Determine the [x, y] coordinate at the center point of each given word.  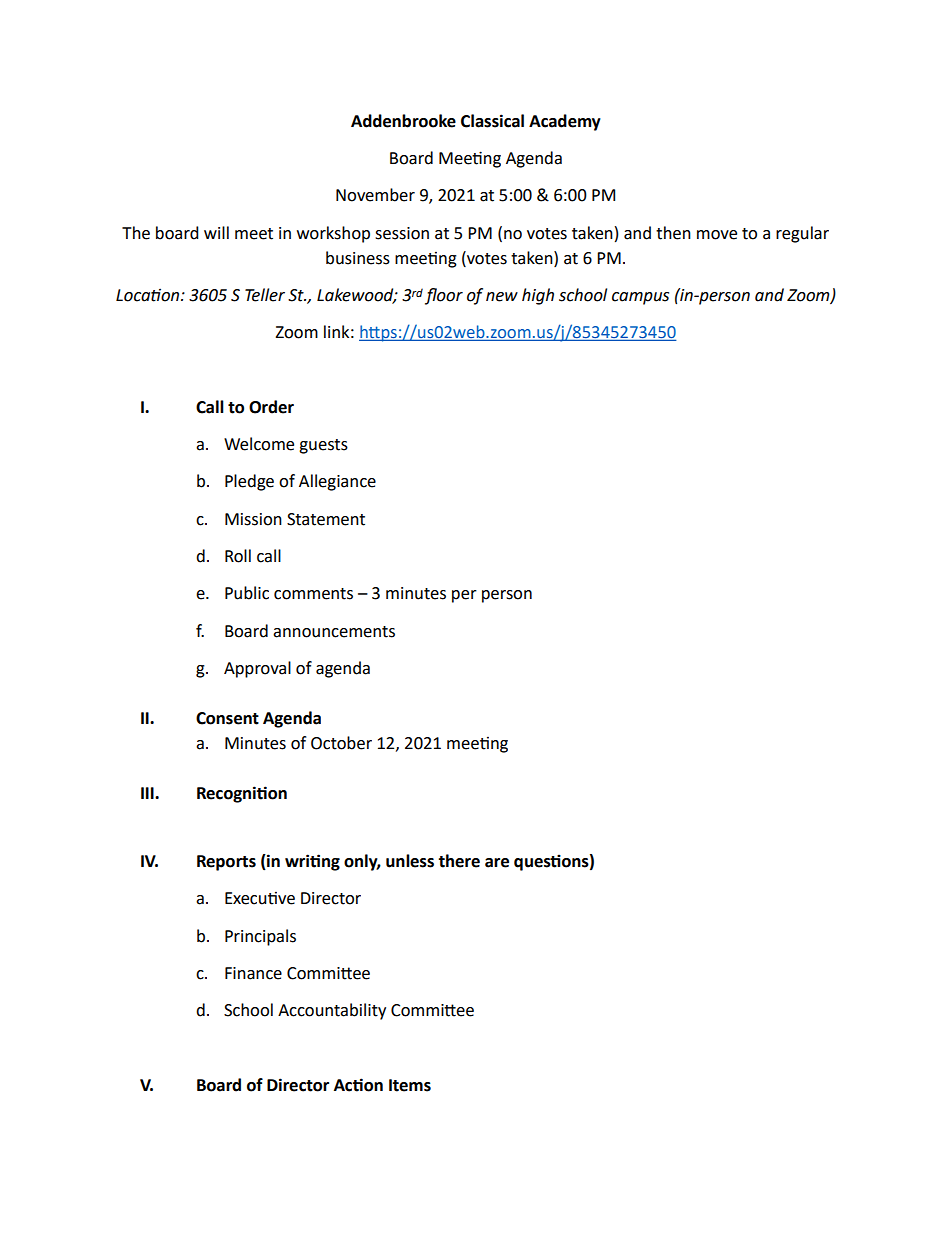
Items [410, 1085]
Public [247, 593]
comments [313, 594]
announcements [334, 632]
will [216, 232]
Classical [492, 121]
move [717, 235]
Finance [253, 973]
